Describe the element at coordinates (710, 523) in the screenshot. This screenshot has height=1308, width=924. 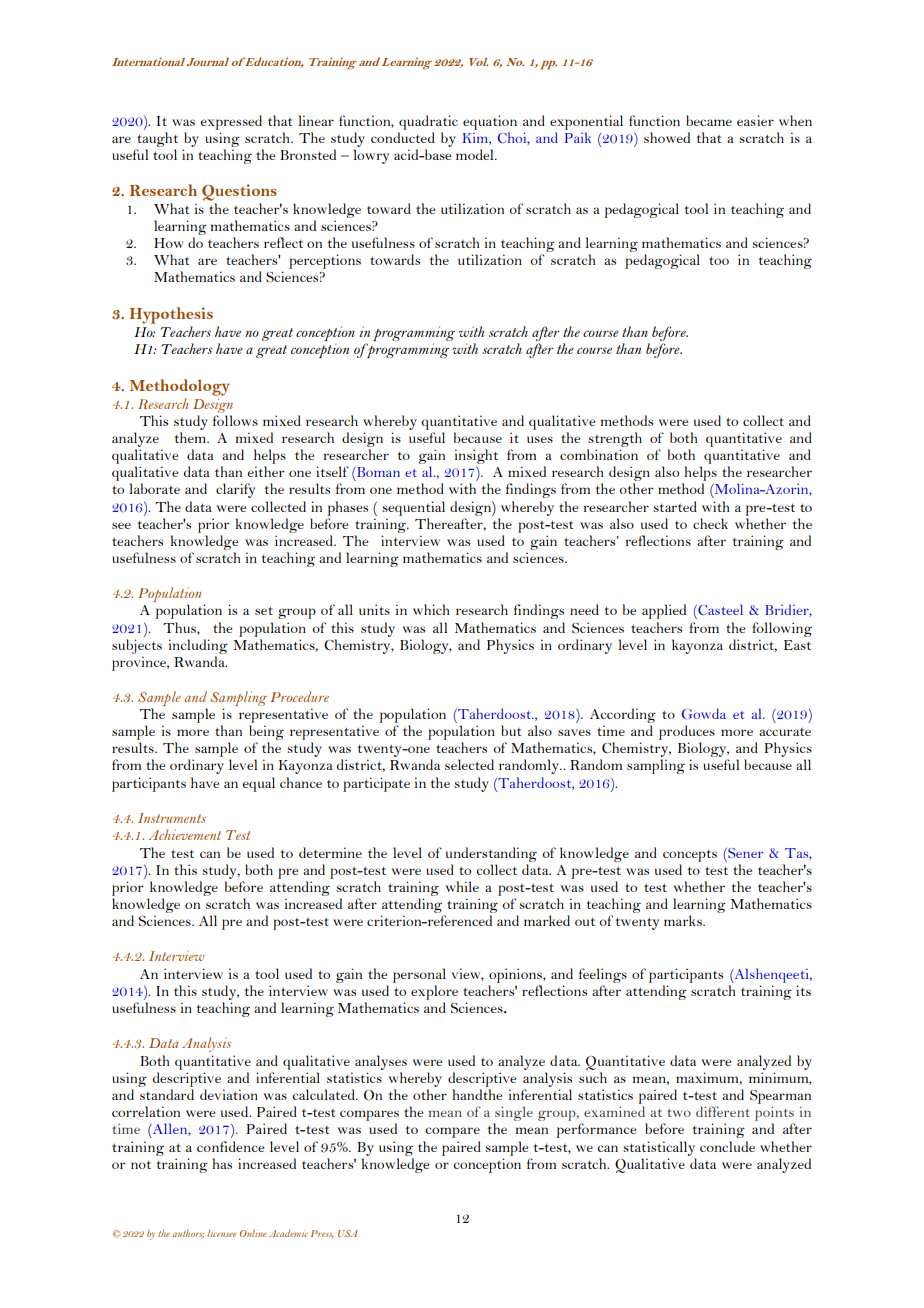
I see `check` at that location.
